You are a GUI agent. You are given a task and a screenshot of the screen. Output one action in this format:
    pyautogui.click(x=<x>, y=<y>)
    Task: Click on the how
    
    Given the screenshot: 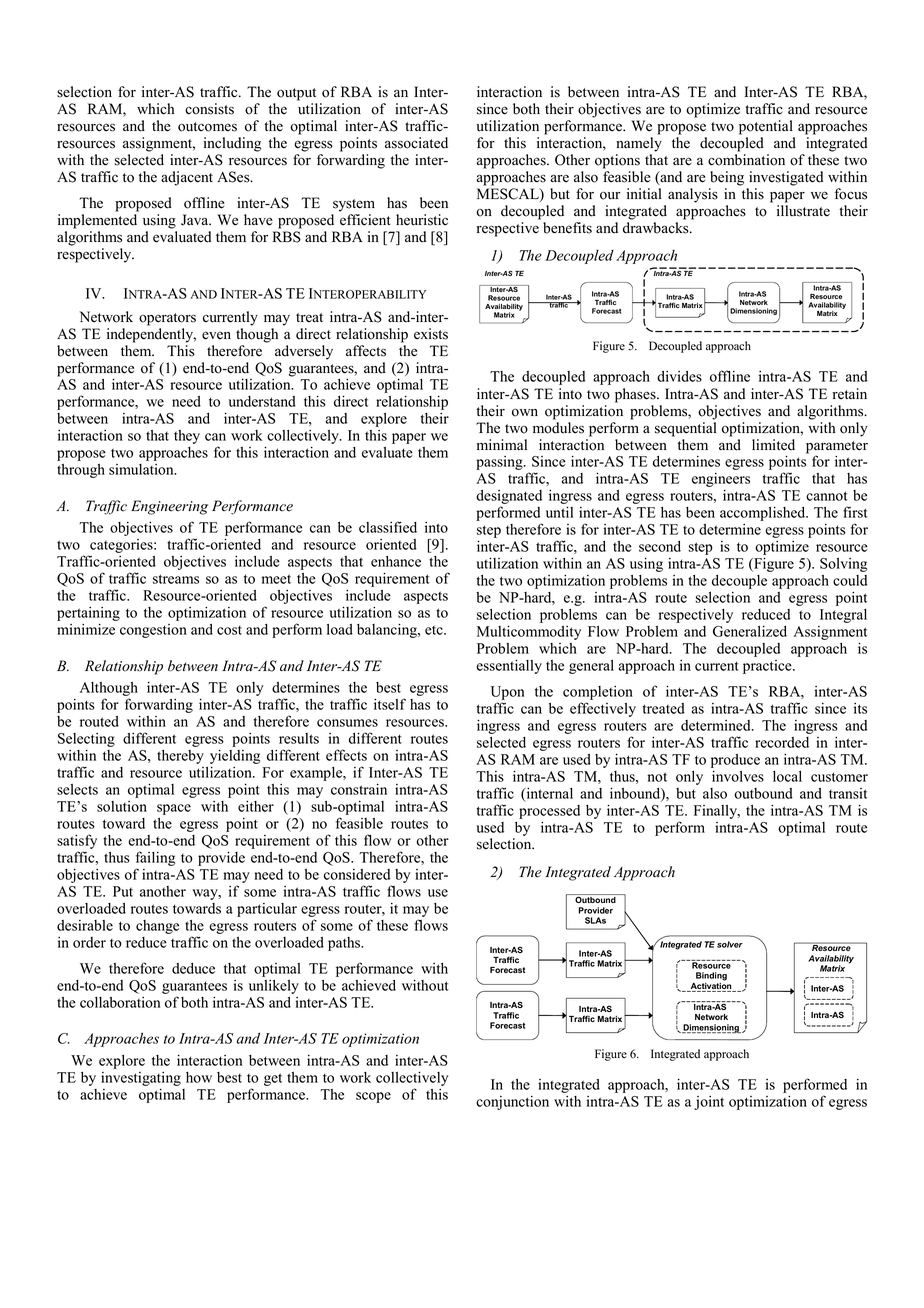 What is the action you would take?
    pyautogui.click(x=199, y=1077)
